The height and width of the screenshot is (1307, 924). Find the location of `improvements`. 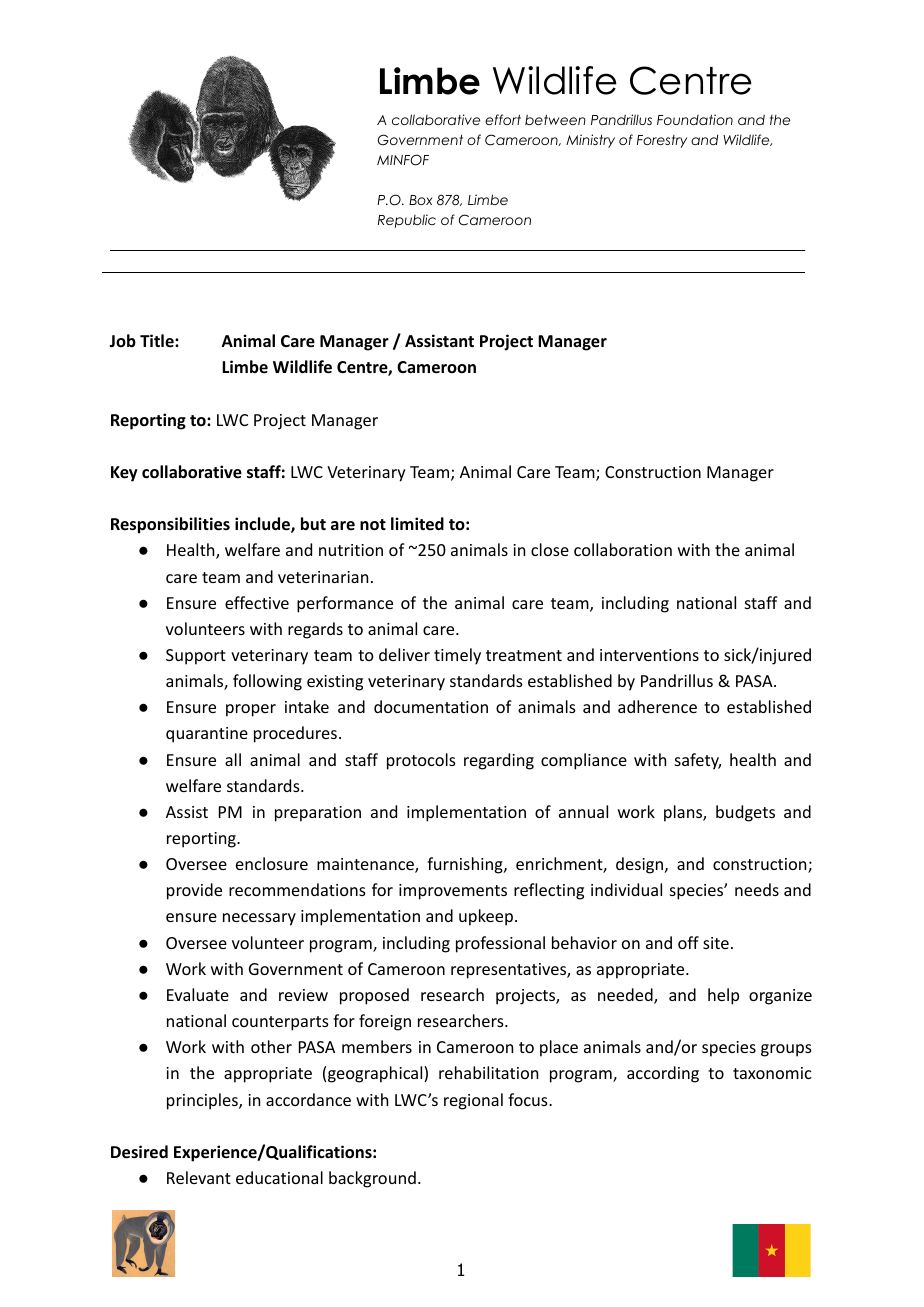

improvements is located at coordinates (453, 892).
